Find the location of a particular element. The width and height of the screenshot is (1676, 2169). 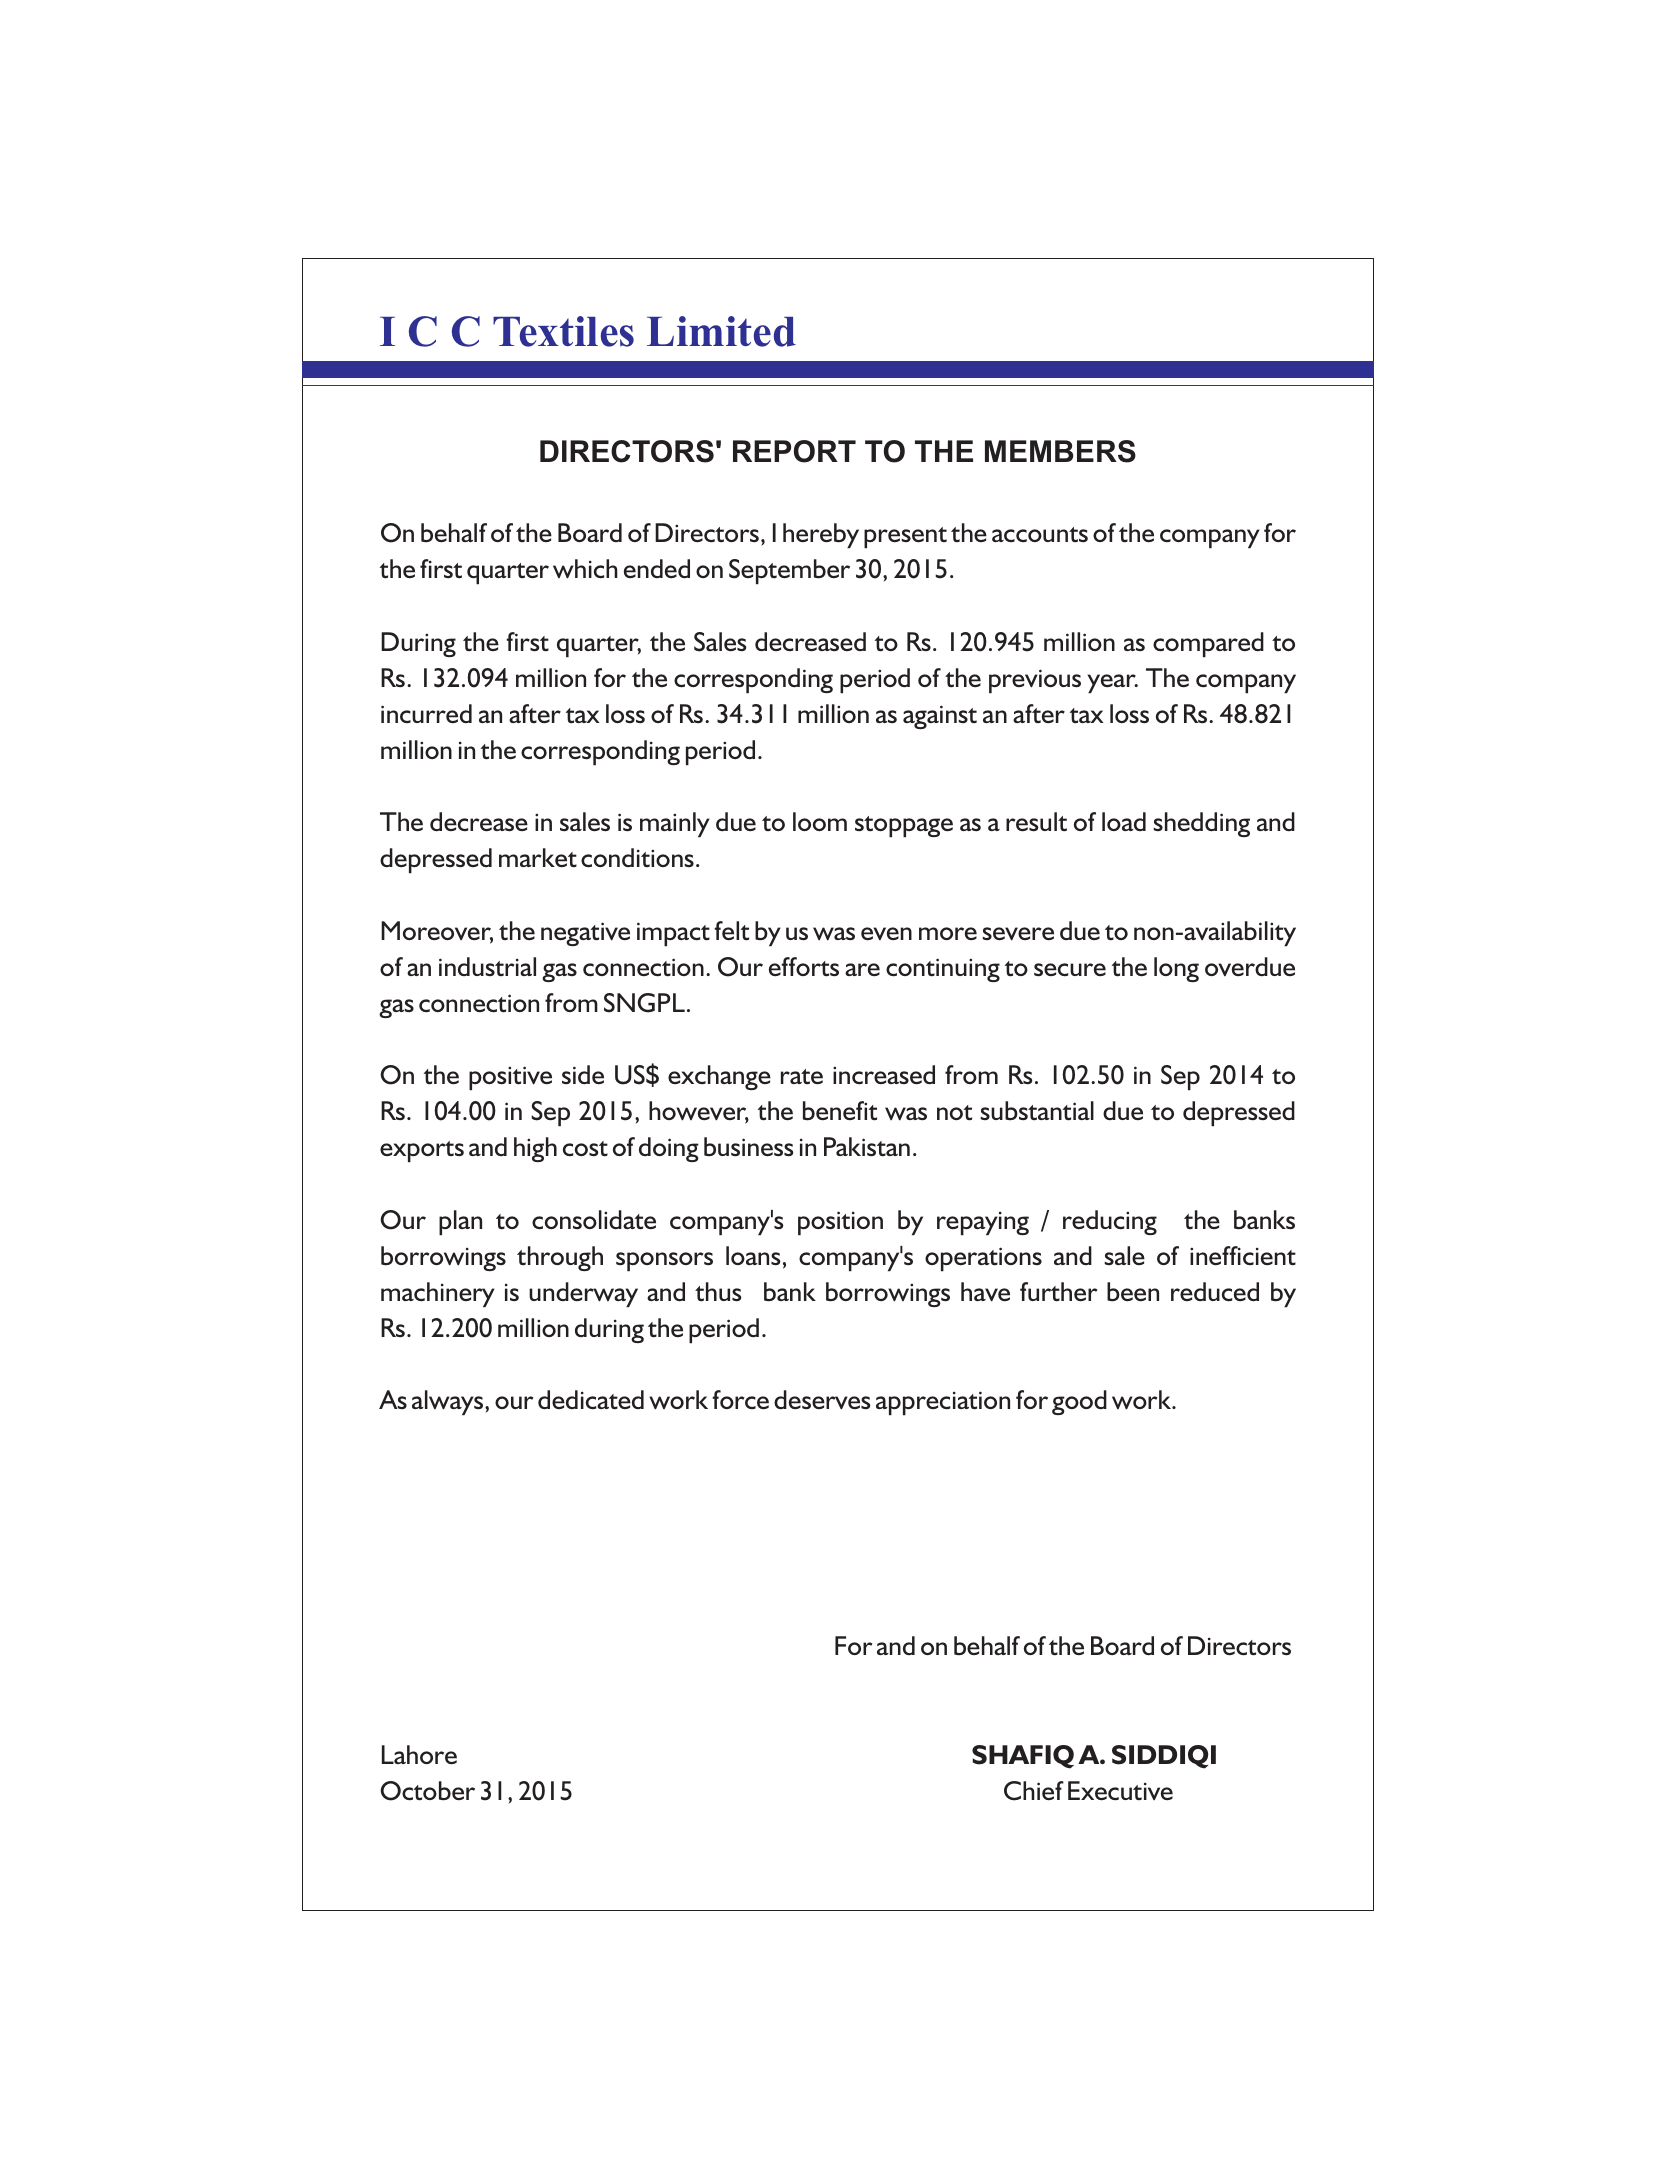

been is located at coordinates (1133, 1292).
